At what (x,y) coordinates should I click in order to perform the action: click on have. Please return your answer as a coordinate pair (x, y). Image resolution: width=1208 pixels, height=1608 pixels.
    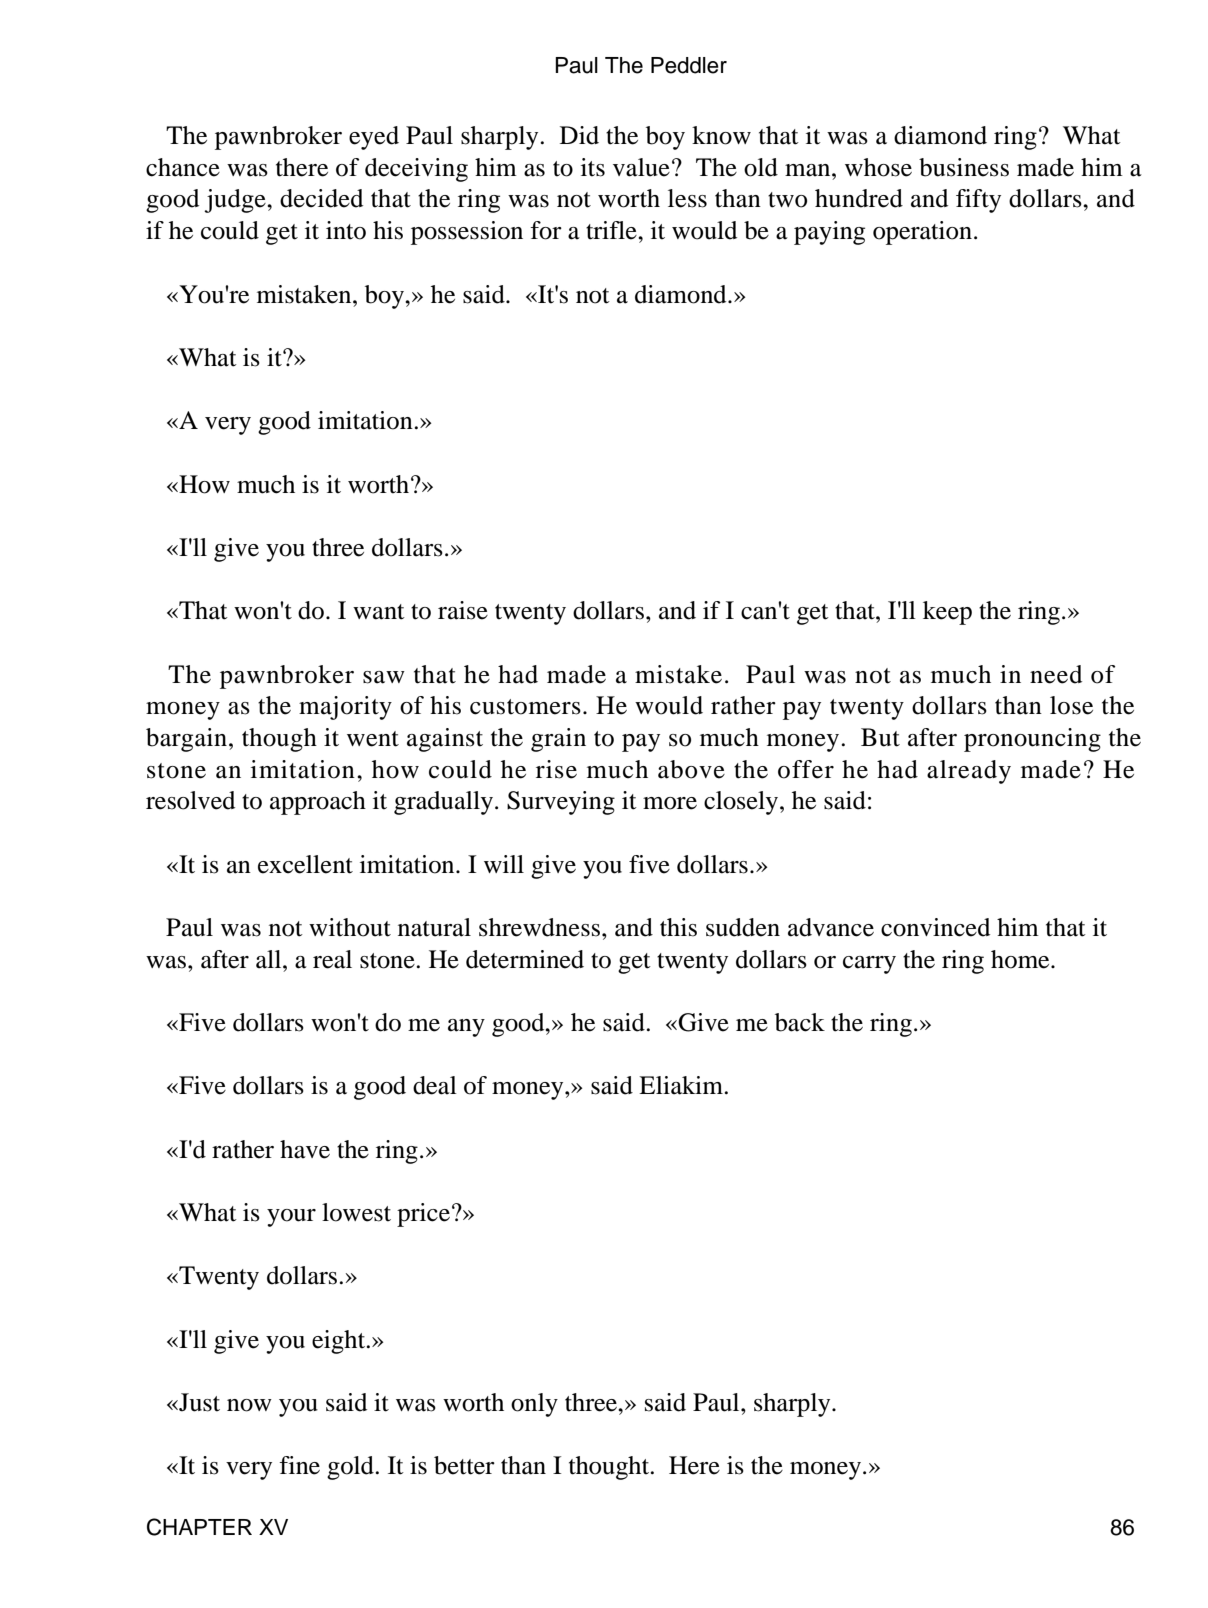
    Looking at the image, I should click on (305, 1149).
